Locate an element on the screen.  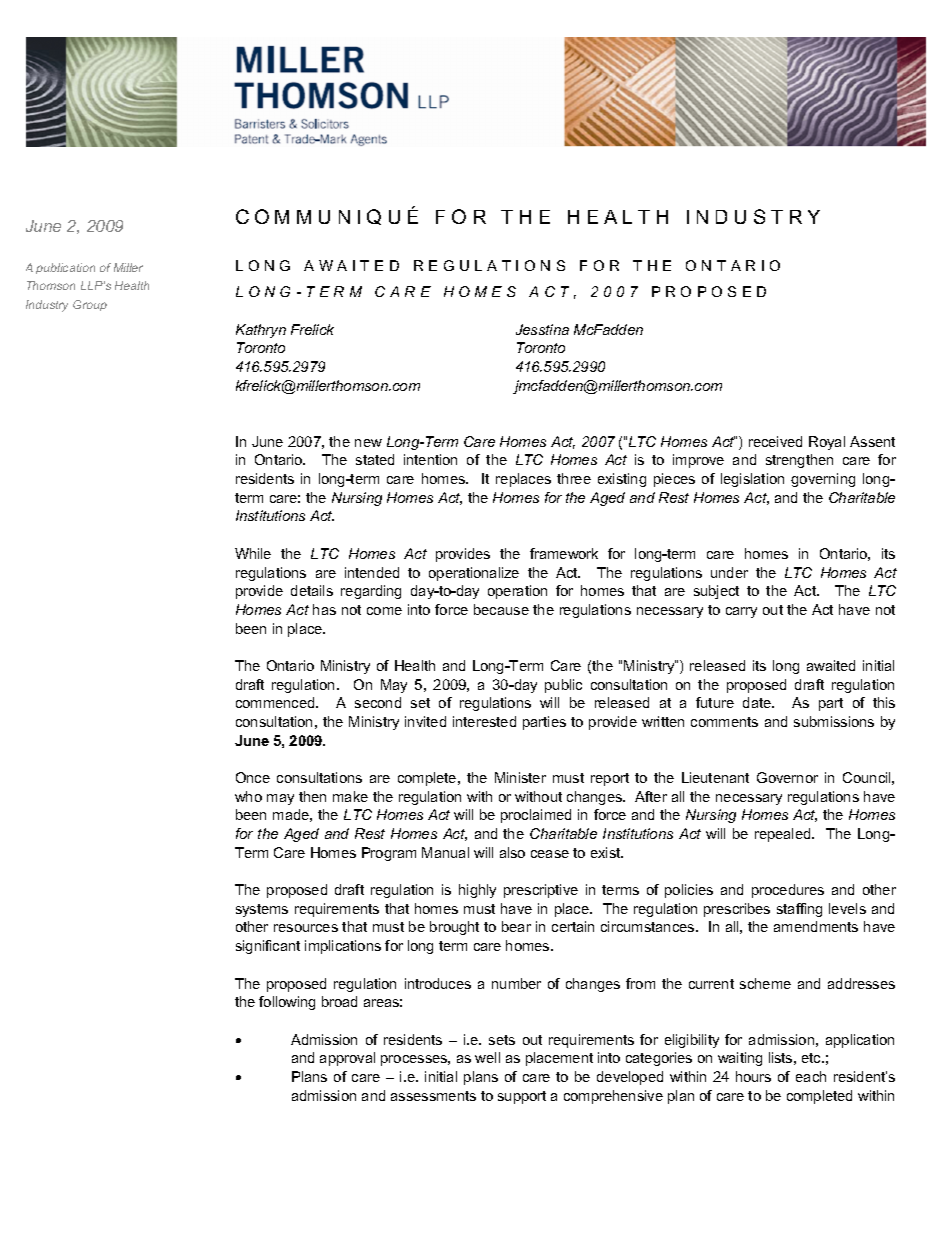
because is located at coordinates (501, 609).
